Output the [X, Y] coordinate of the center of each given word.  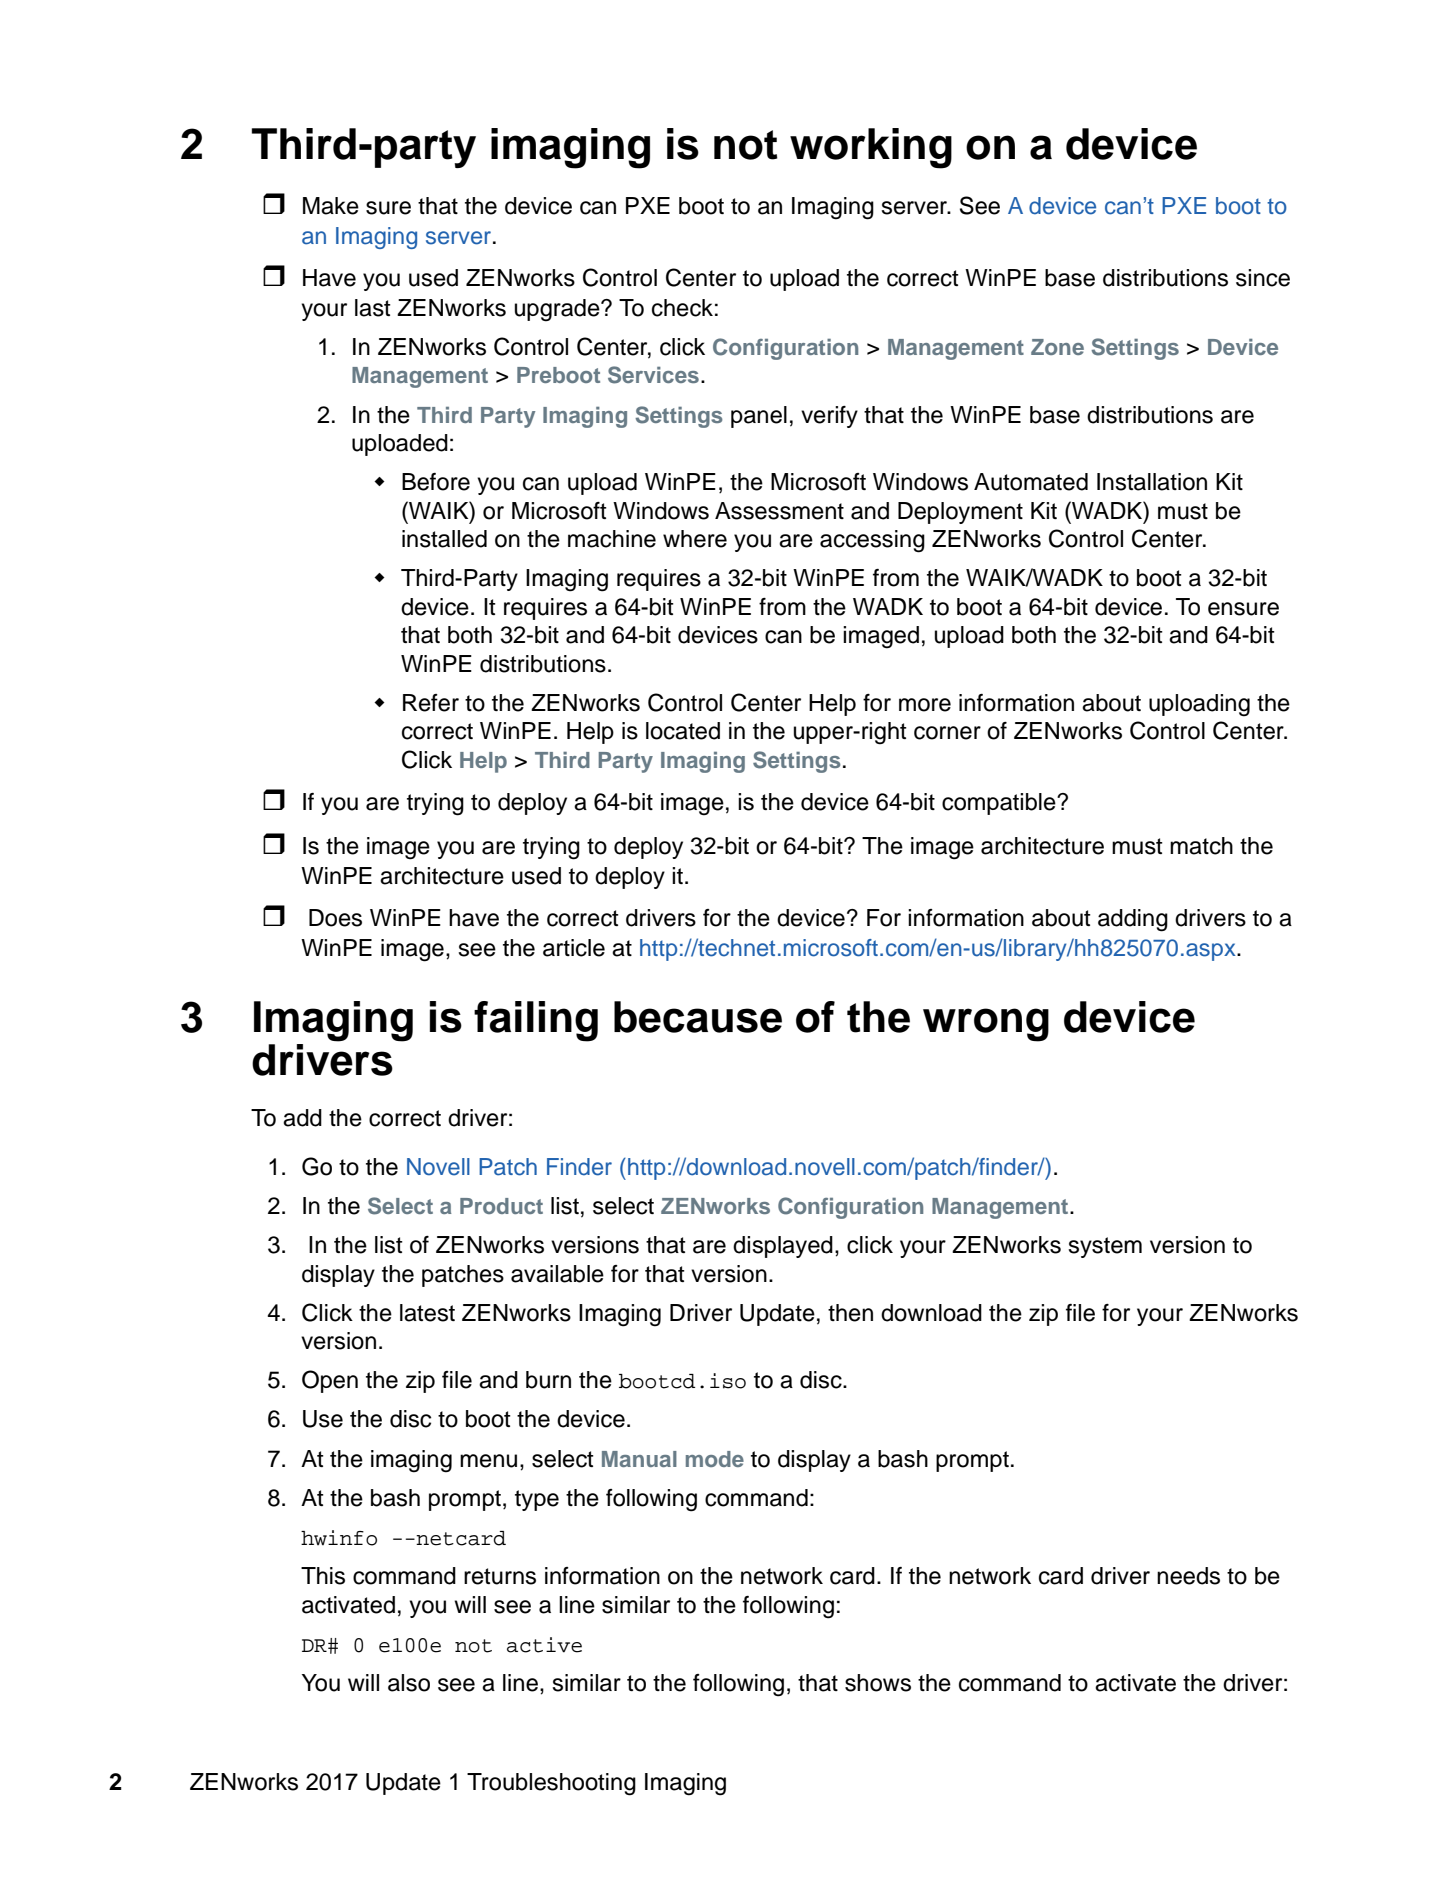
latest [427, 1313]
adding [1133, 920]
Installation [1152, 482]
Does [335, 918]
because [698, 1017]
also [409, 1683]
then [850, 1313]
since [1263, 278]
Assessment [779, 511]
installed [444, 539]
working [871, 148]
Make [331, 206]
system [1105, 1247]
